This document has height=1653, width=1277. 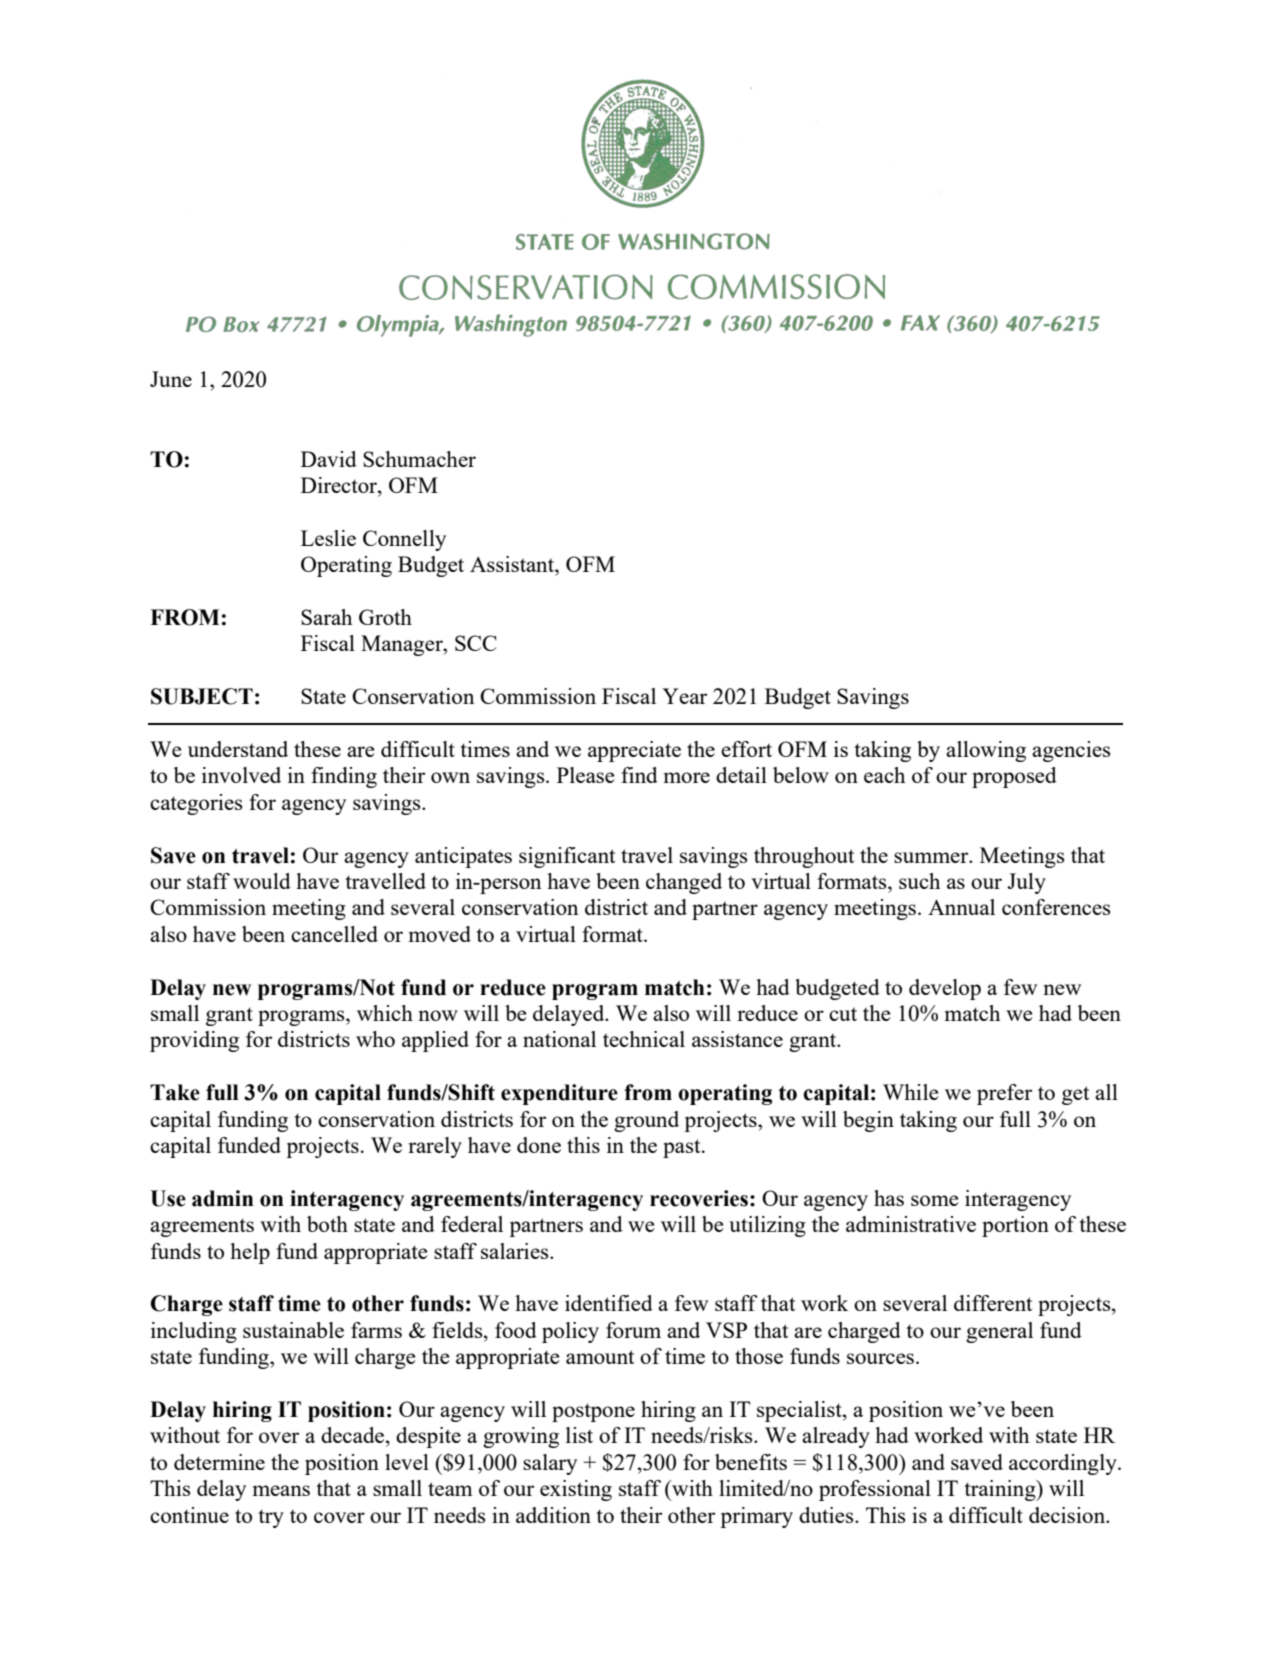 I want to click on David, so click(x=329, y=459).
